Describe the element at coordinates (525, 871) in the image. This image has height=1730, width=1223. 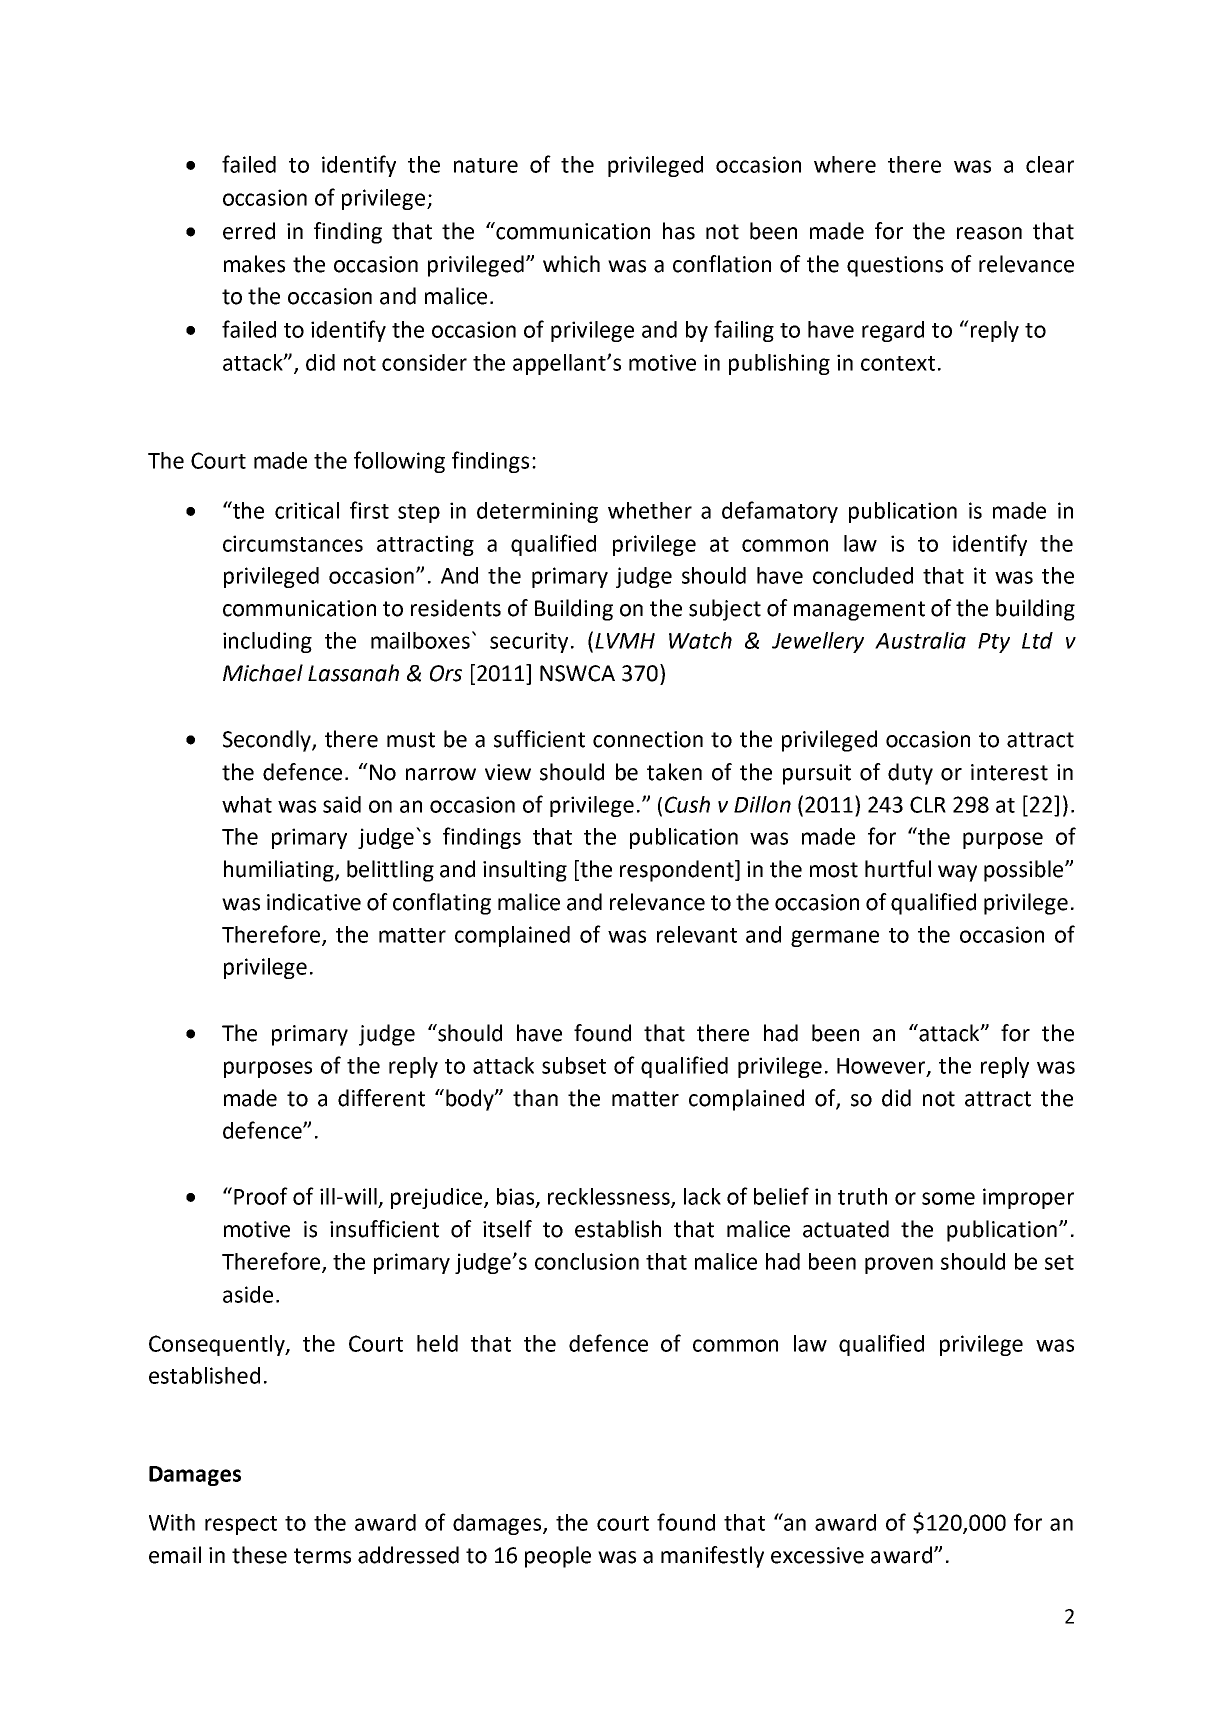
I see `insulting` at that location.
